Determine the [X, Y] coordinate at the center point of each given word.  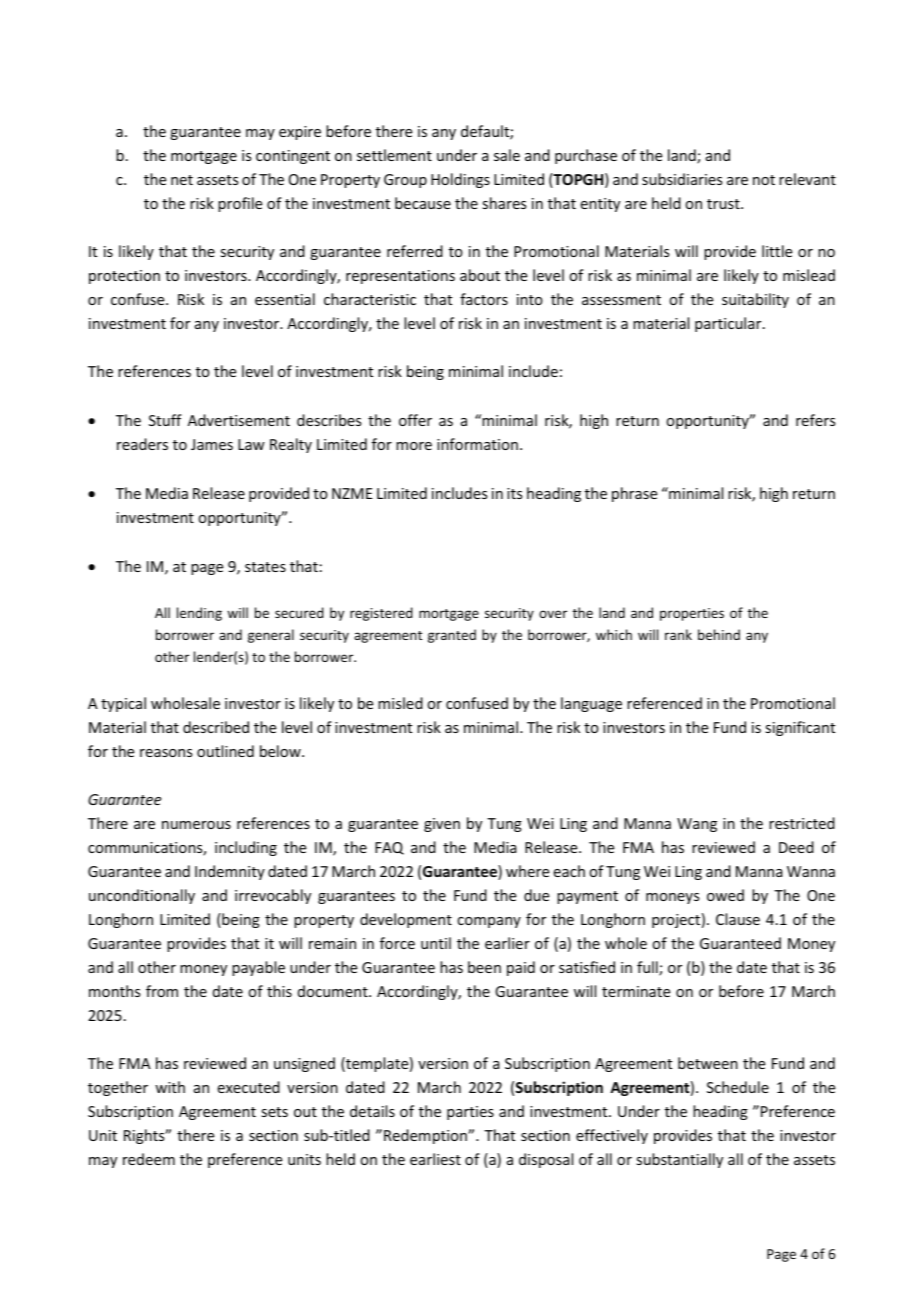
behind [719, 634]
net [182, 180]
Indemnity [230, 872]
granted [452, 636]
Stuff [165, 420]
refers [815, 420]
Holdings [460, 180]
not [764, 180]
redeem [149, 1159]
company [489, 922]
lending [199, 614]
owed [725, 895]
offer [415, 420]
